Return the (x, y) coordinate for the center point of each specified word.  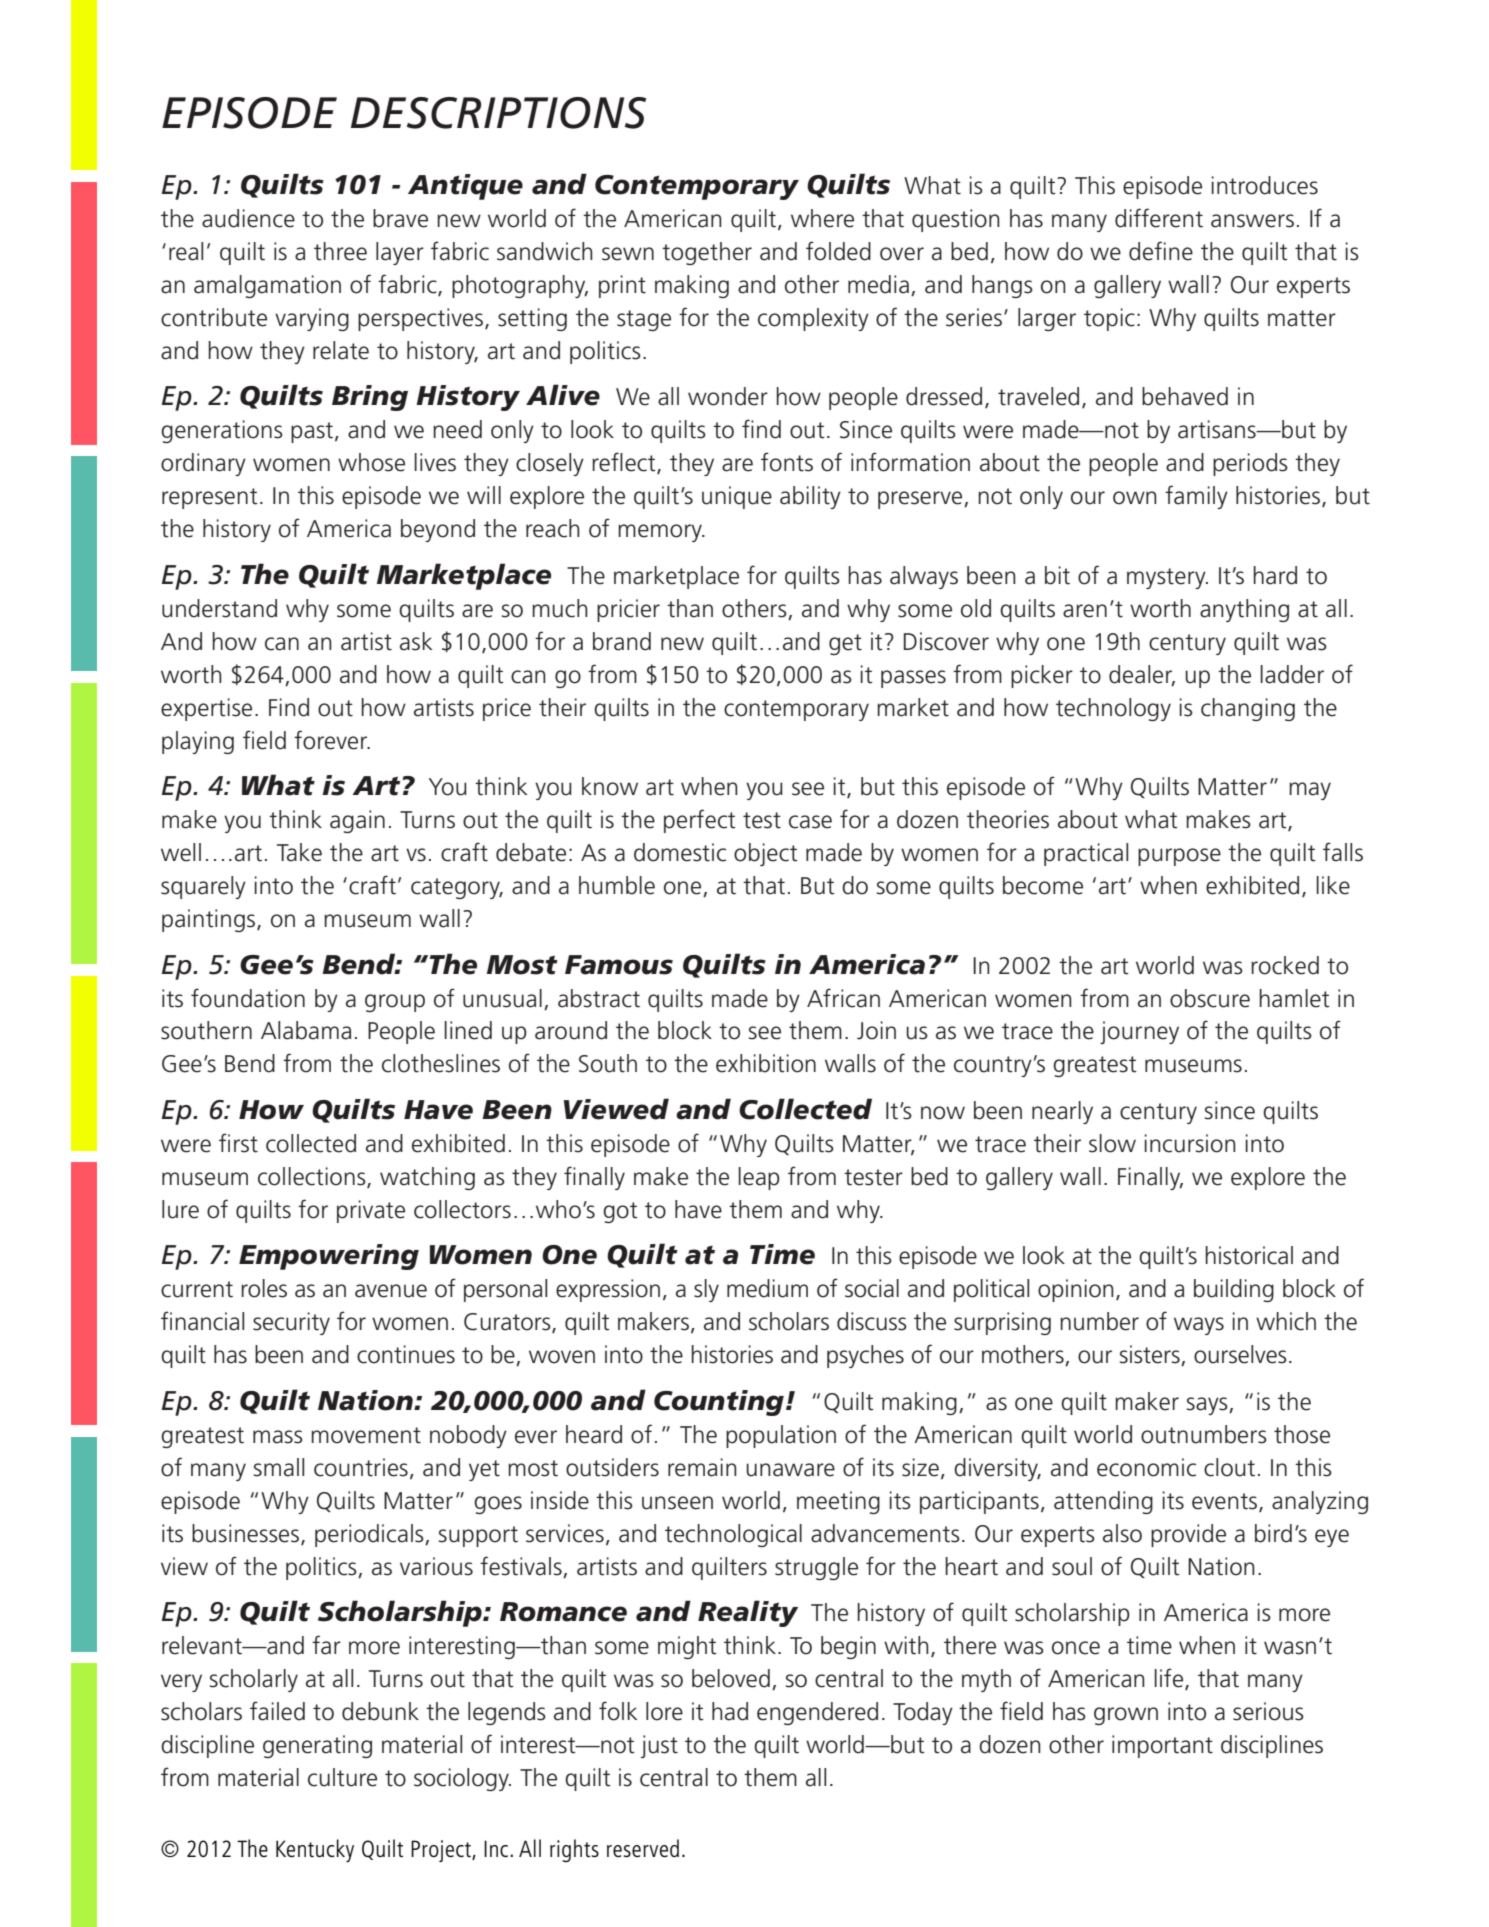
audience (248, 218)
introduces (1264, 185)
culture (342, 1777)
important (1162, 1746)
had (730, 1711)
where (822, 218)
